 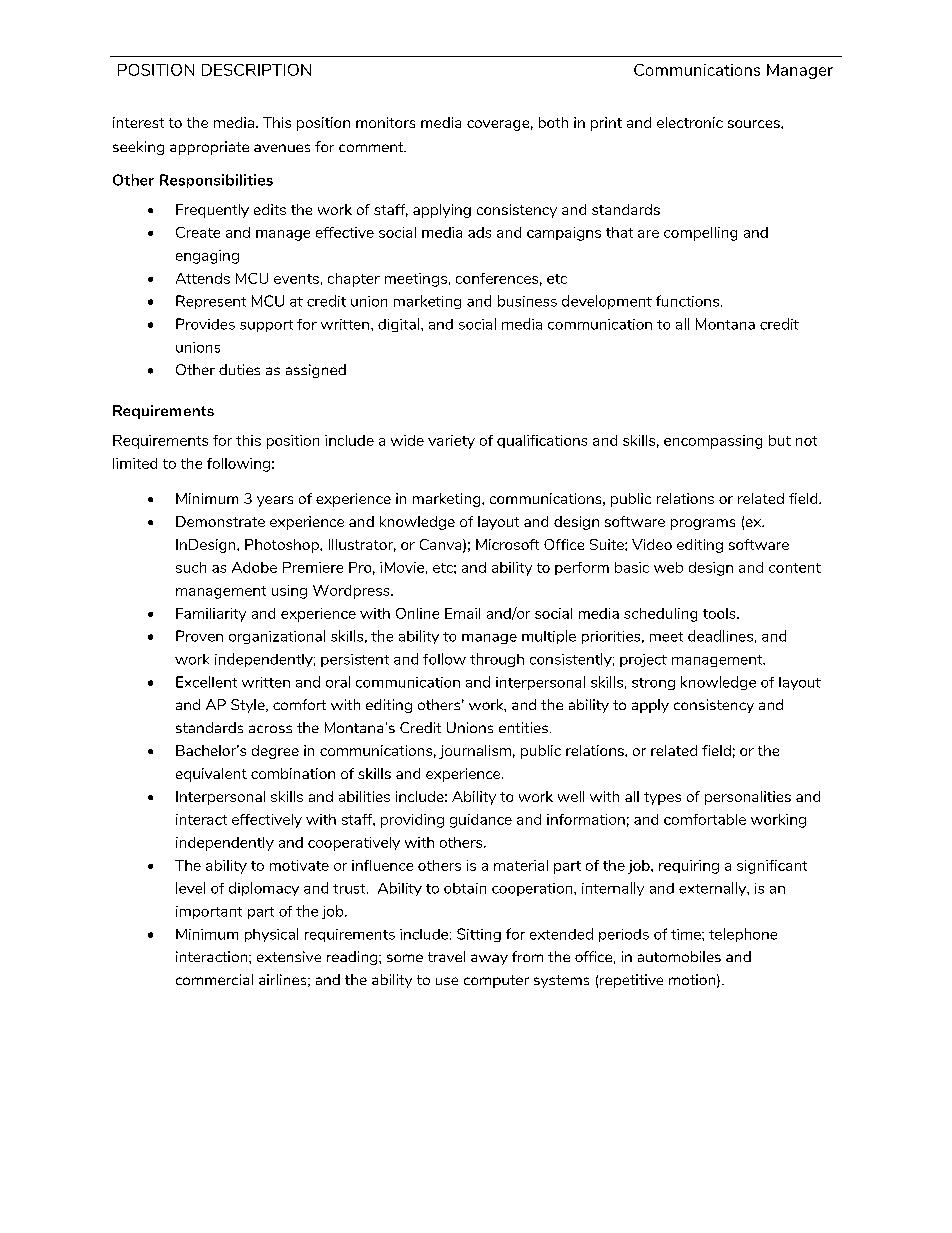 What do you see at coordinates (256, 70) in the screenshot?
I see `DESCRIPTION` at bounding box center [256, 70].
